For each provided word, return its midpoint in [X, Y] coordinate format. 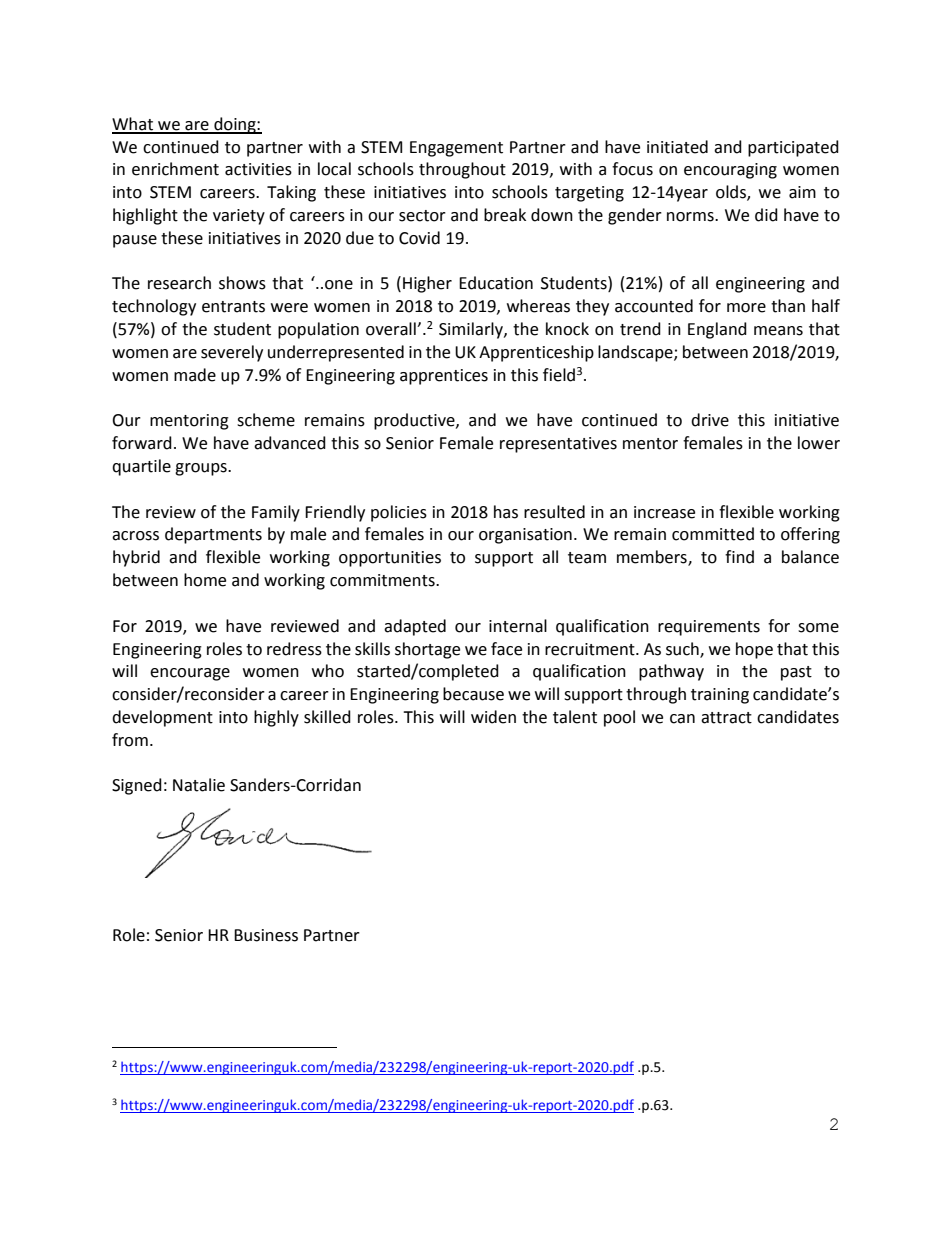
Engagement [456, 149]
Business [266, 935]
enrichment [175, 169]
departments [213, 535]
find [739, 557]
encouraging [730, 171]
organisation [525, 536]
